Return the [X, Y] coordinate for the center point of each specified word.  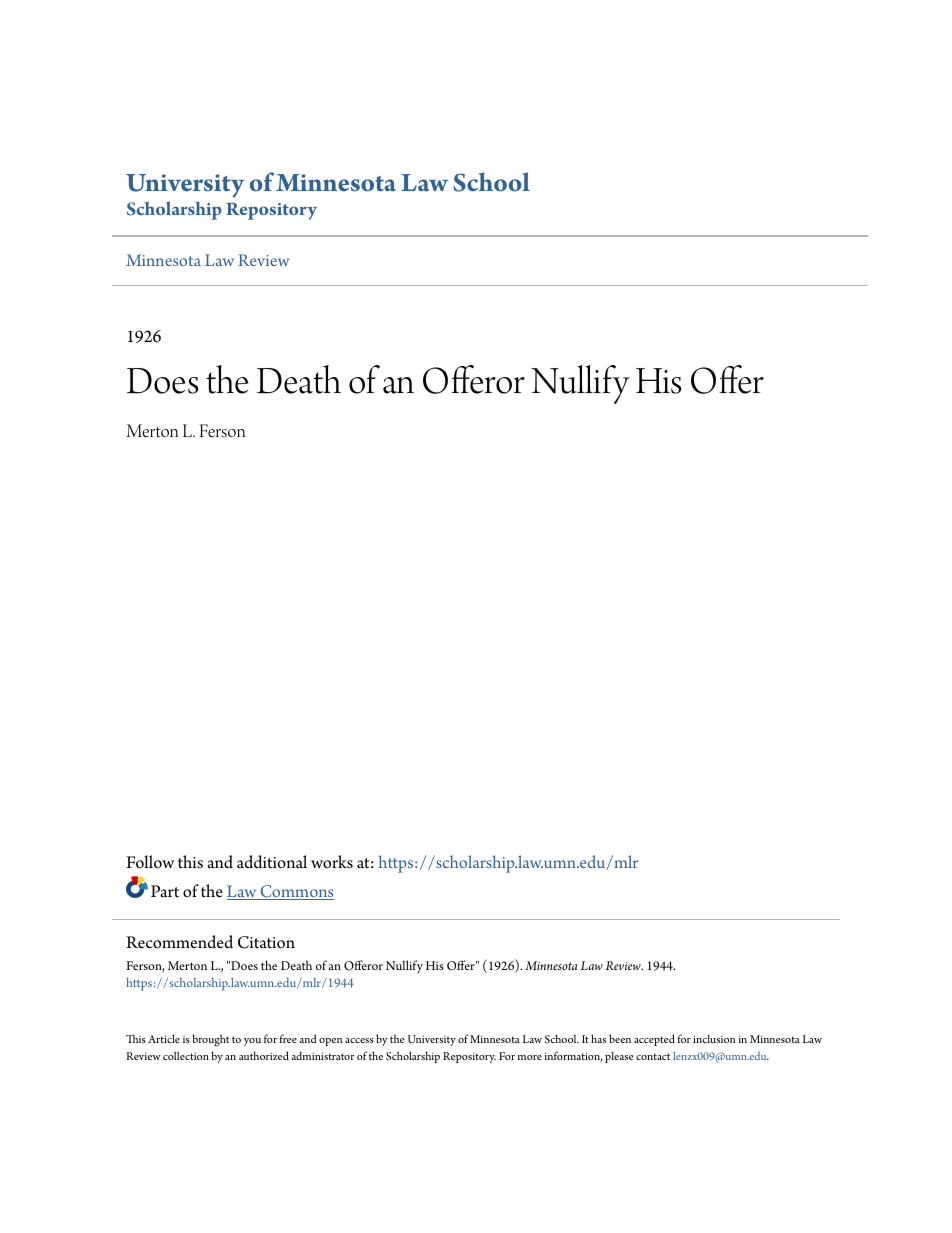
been [620, 1038]
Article [164, 1038]
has [598, 1038]
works [332, 862]
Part [165, 891]
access [359, 1040]
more [529, 1057]
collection [186, 1055]
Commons [296, 892]
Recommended [179, 942]
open [331, 1042]
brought [210, 1040]
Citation [266, 942]
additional [272, 862]
